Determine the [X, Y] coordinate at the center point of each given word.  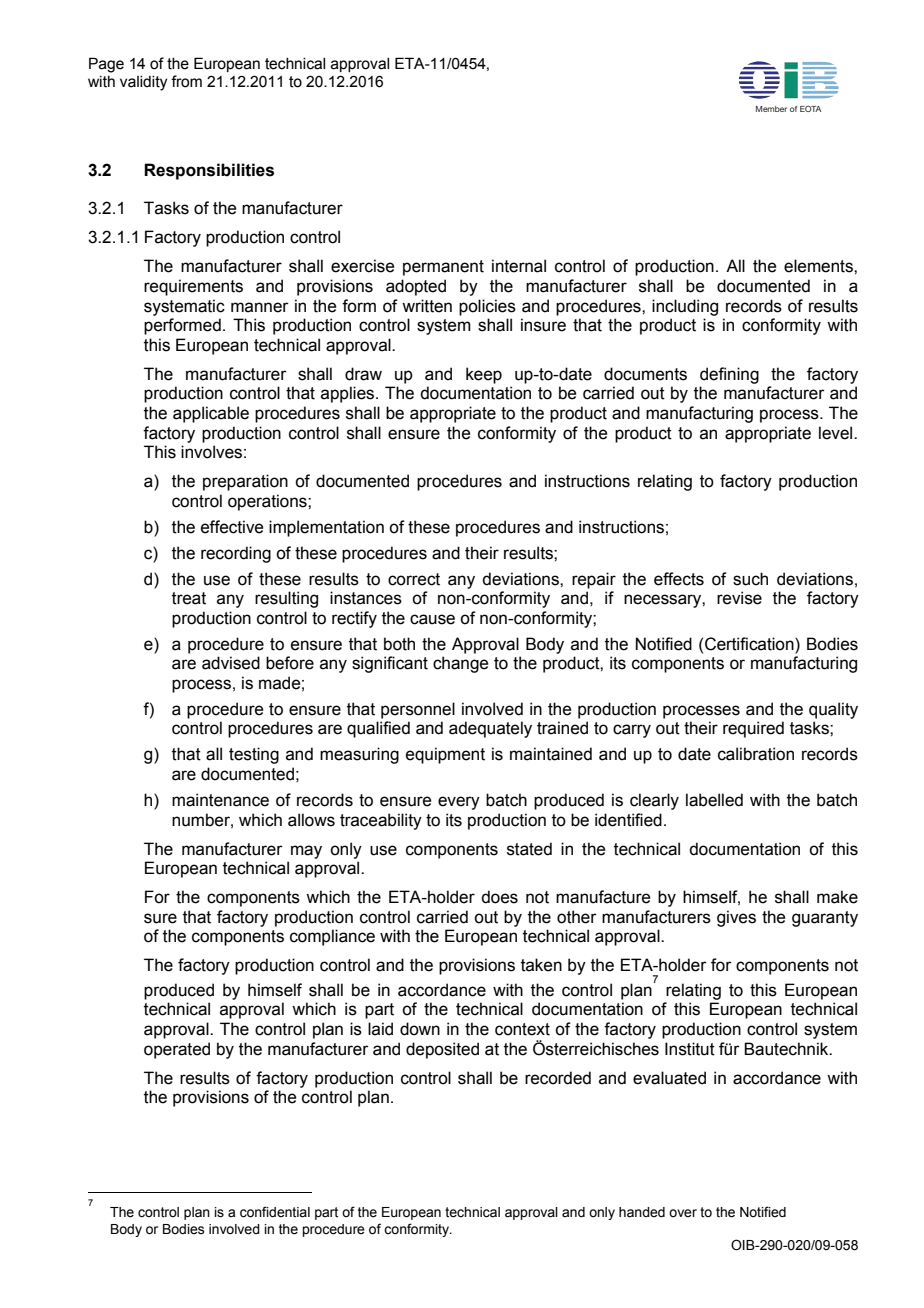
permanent [443, 268]
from [186, 81]
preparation [245, 482]
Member [771, 109]
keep [484, 375]
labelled [714, 800]
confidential [275, 1212]
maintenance [220, 800]
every [459, 803]
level [837, 433]
